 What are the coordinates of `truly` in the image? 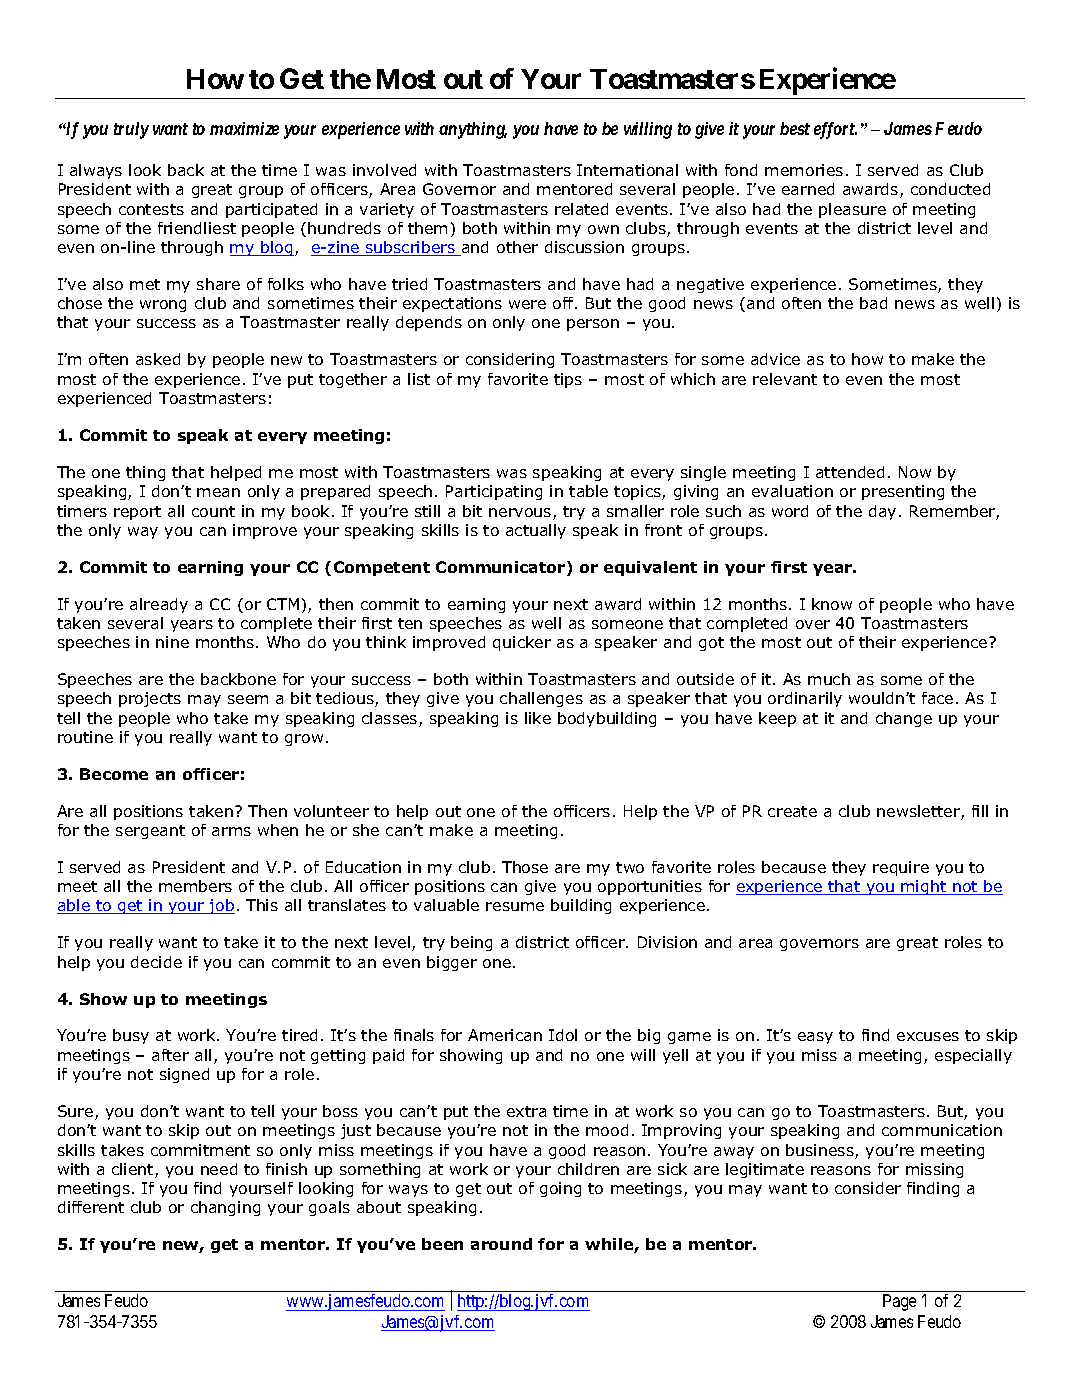 It's located at (131, 130).
